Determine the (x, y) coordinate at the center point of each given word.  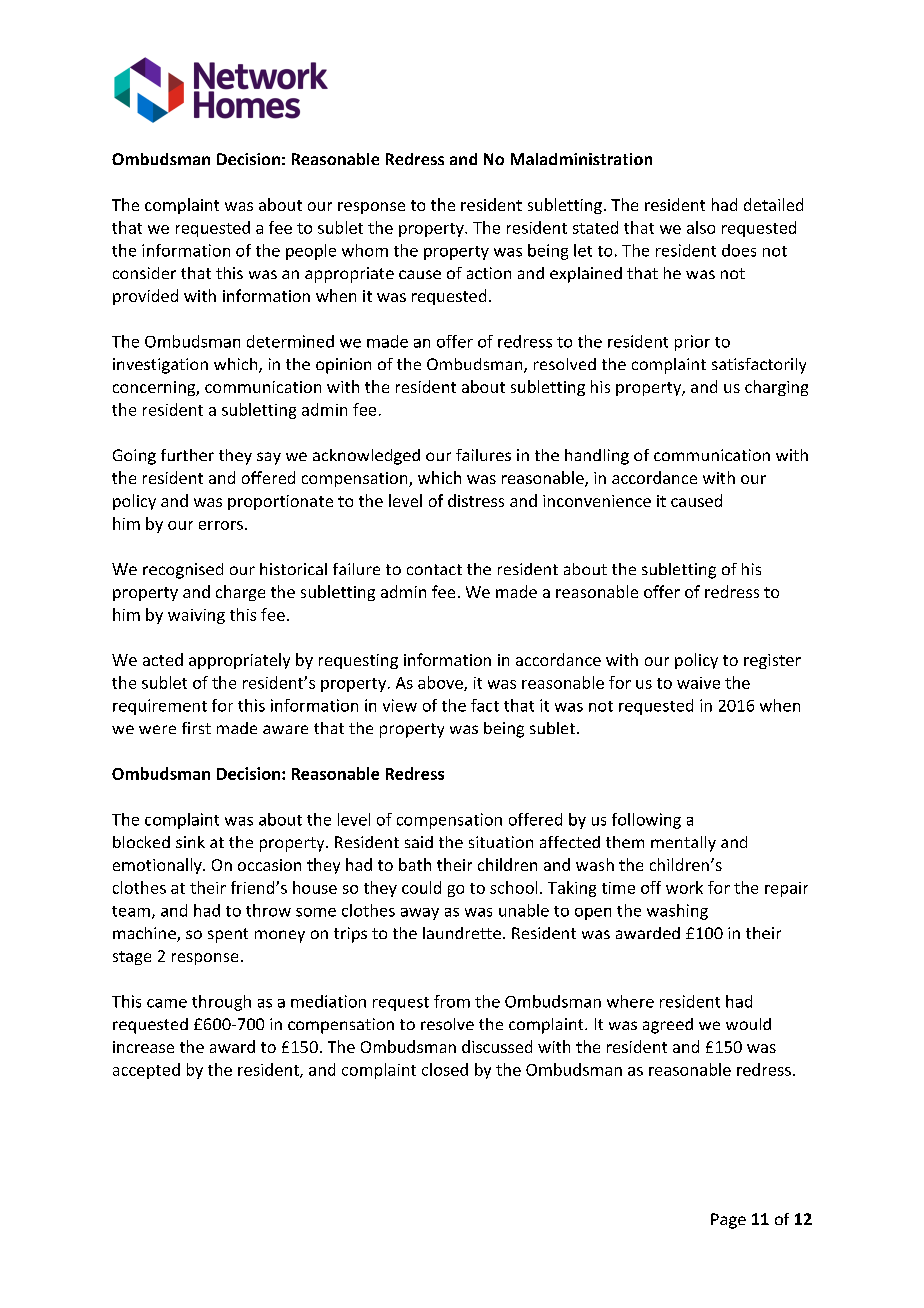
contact (434, 569)
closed (445, 1069)
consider (144, 273)
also (701, 227)
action (489, 273)
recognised (183, 571)
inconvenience (597, 501)
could (421, 887)
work (684, 887)
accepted (146, 1071)
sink (190, 842)
